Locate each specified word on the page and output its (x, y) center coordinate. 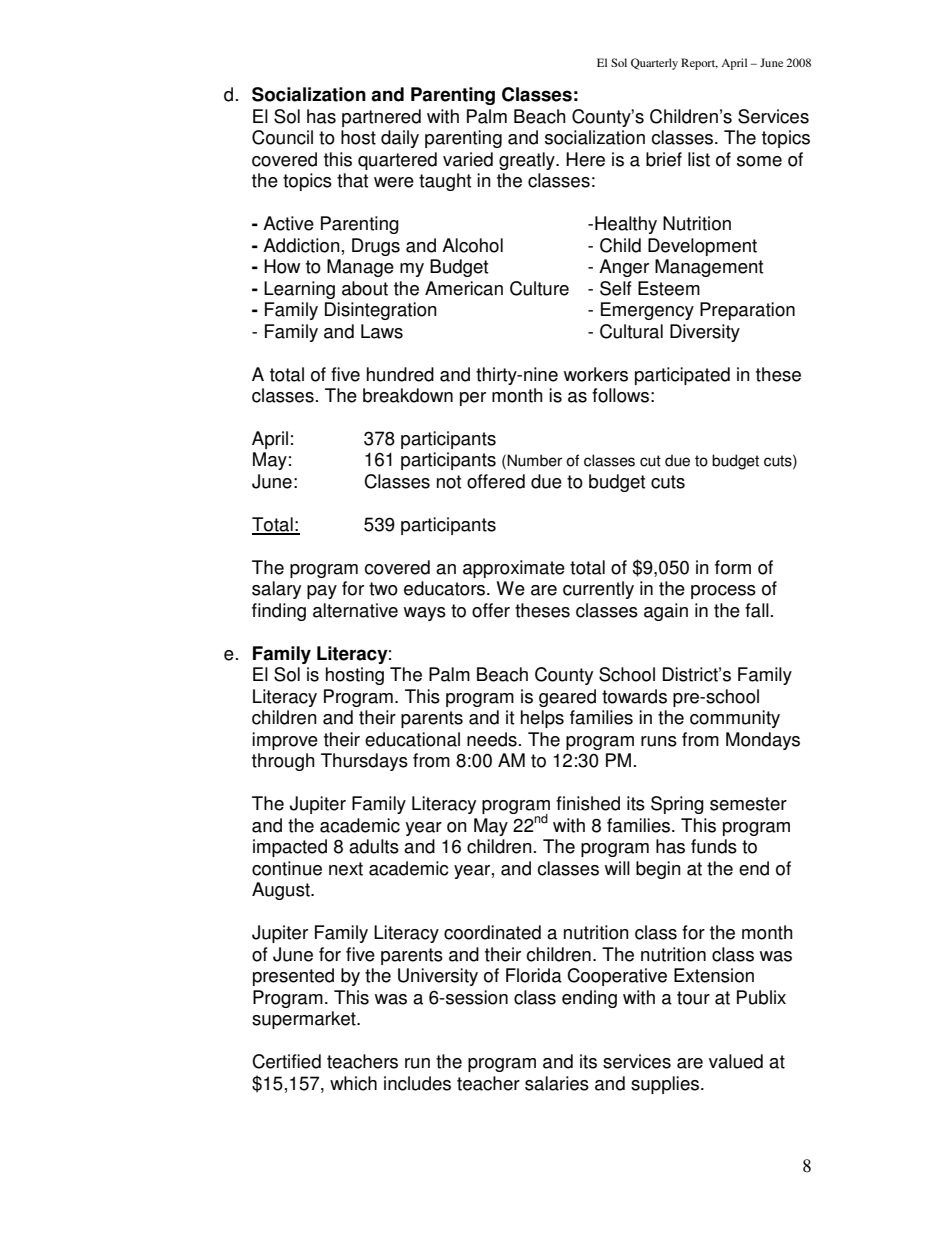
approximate (514, 569)
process (723, 592)
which (353, 1083)
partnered (381, 118)
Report (699, 64)
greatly (528, 161)
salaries (557, 1083)
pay (322, 592)
